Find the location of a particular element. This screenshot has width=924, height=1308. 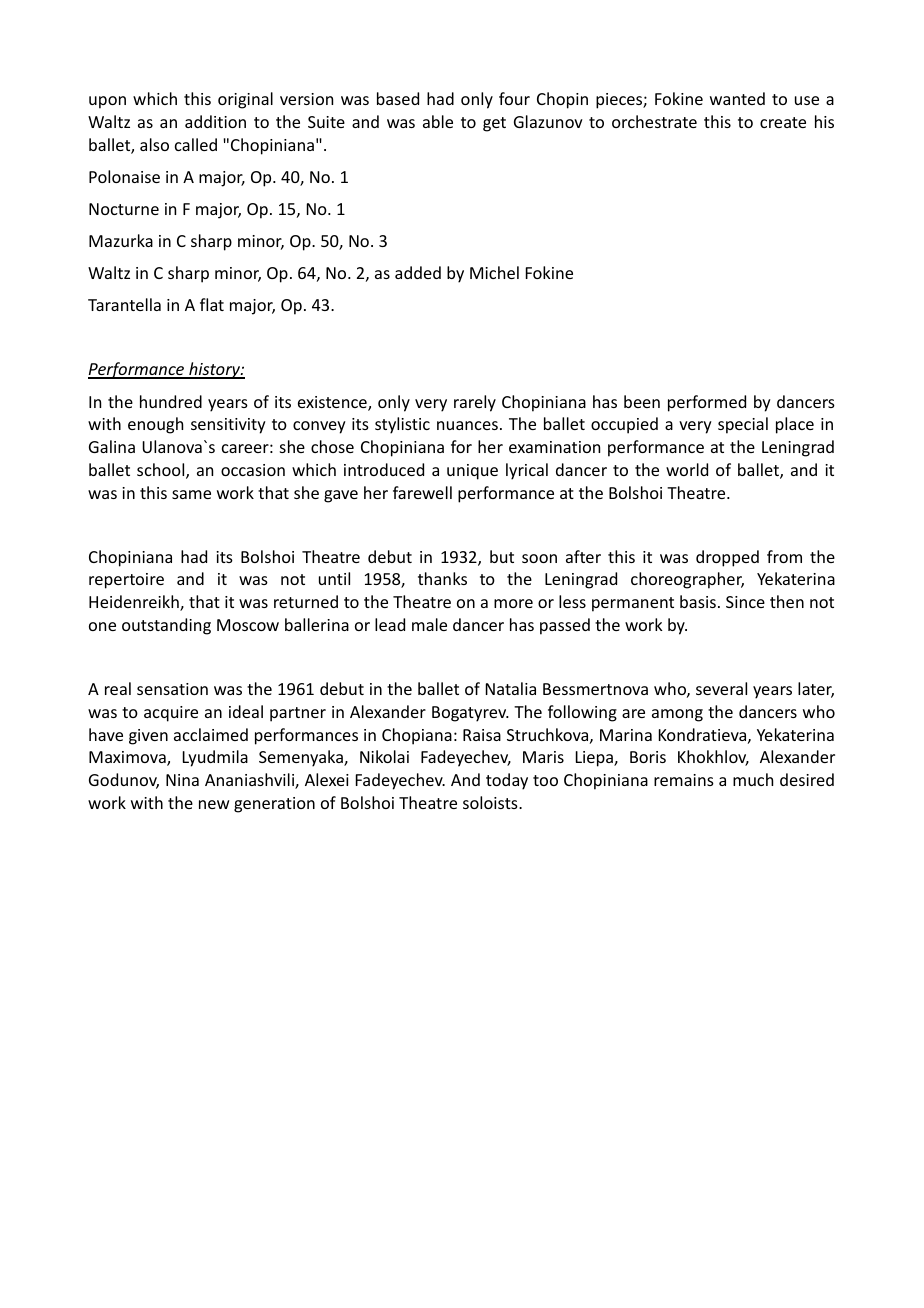

school is located at coordinates (162, 471).
